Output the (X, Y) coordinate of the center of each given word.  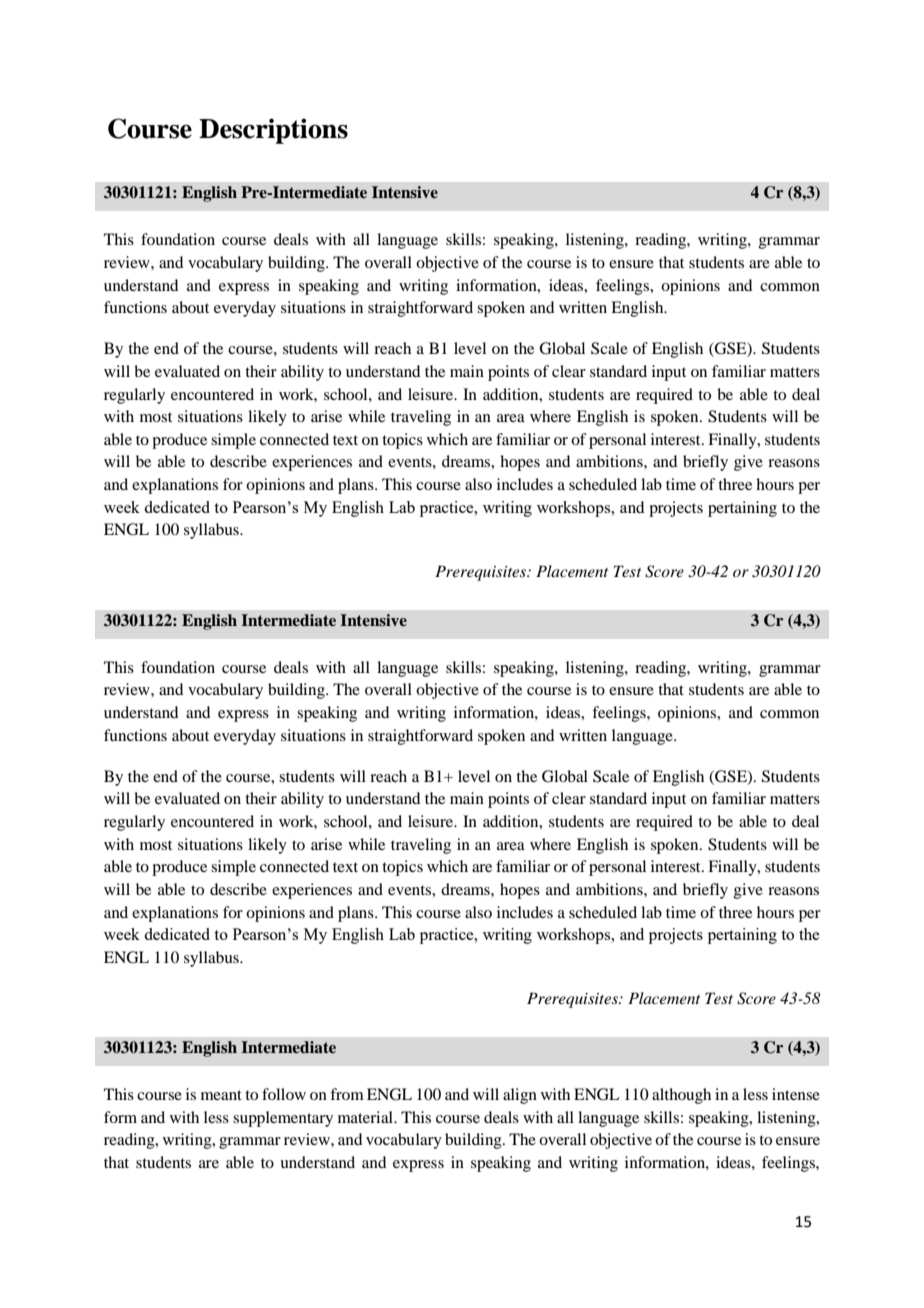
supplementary (283, 1119)
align (520, 1096)
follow (284, 1094)
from (347, 1094)
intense (796, 1094)
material (366, 1117)
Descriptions (273, 131)
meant (221, 1095)
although (681, 1096)
